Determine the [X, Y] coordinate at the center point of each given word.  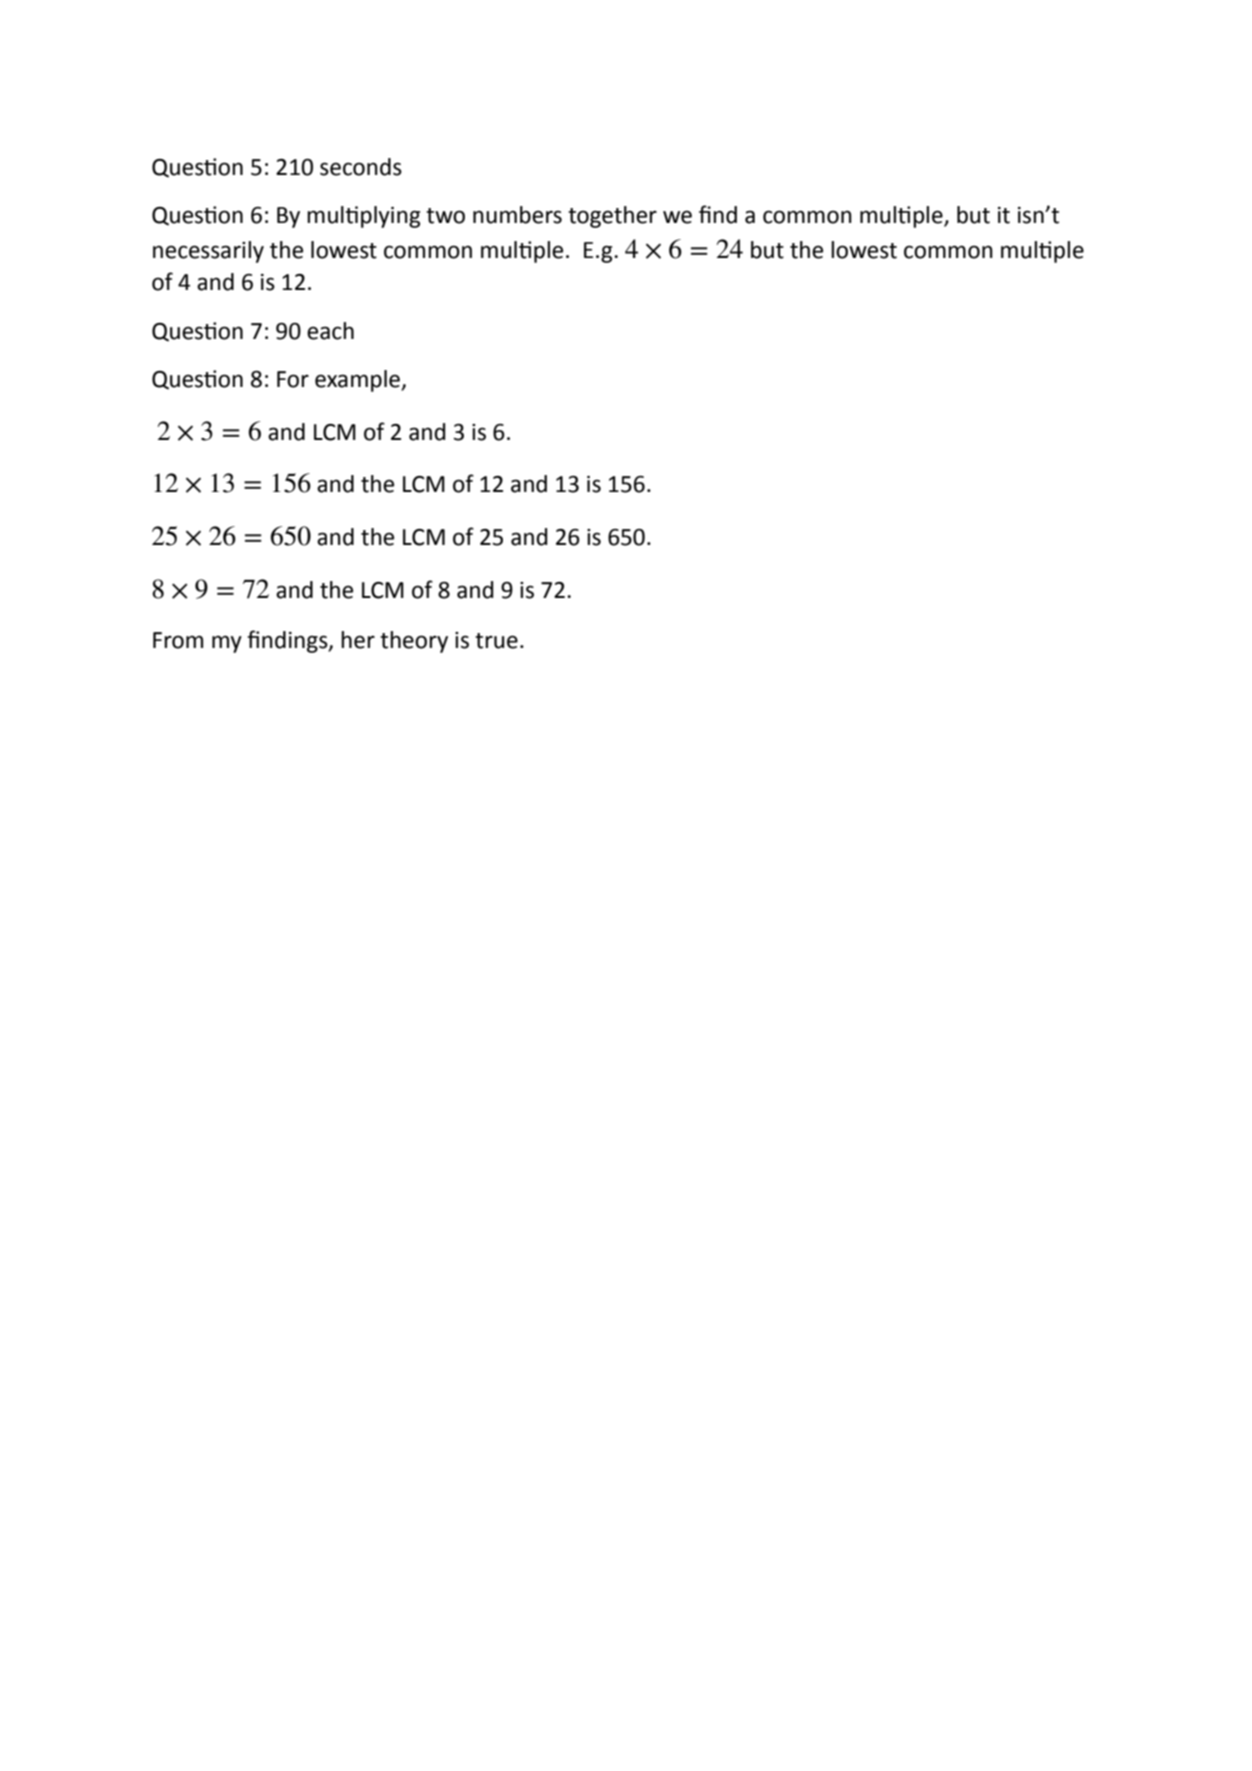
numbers [517, 215]
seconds [361, 167]
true [496, 641]
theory [414, 642]
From [178, 640]
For [293, 379]
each [330, 331]
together [612, 217]
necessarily [208, 252]
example [358, 381]
